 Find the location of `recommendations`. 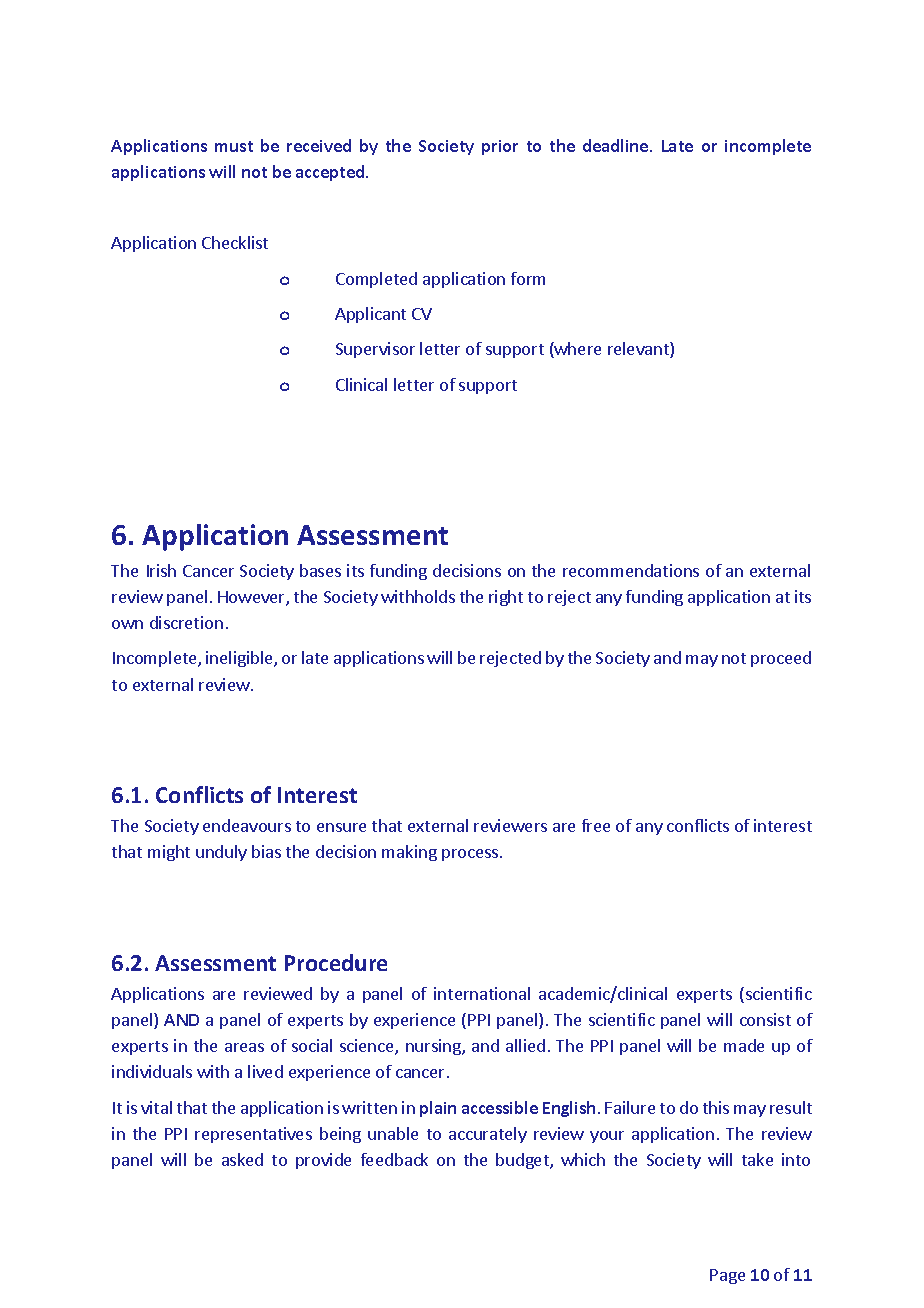

recommendations is located at coordinates (631, 570).
